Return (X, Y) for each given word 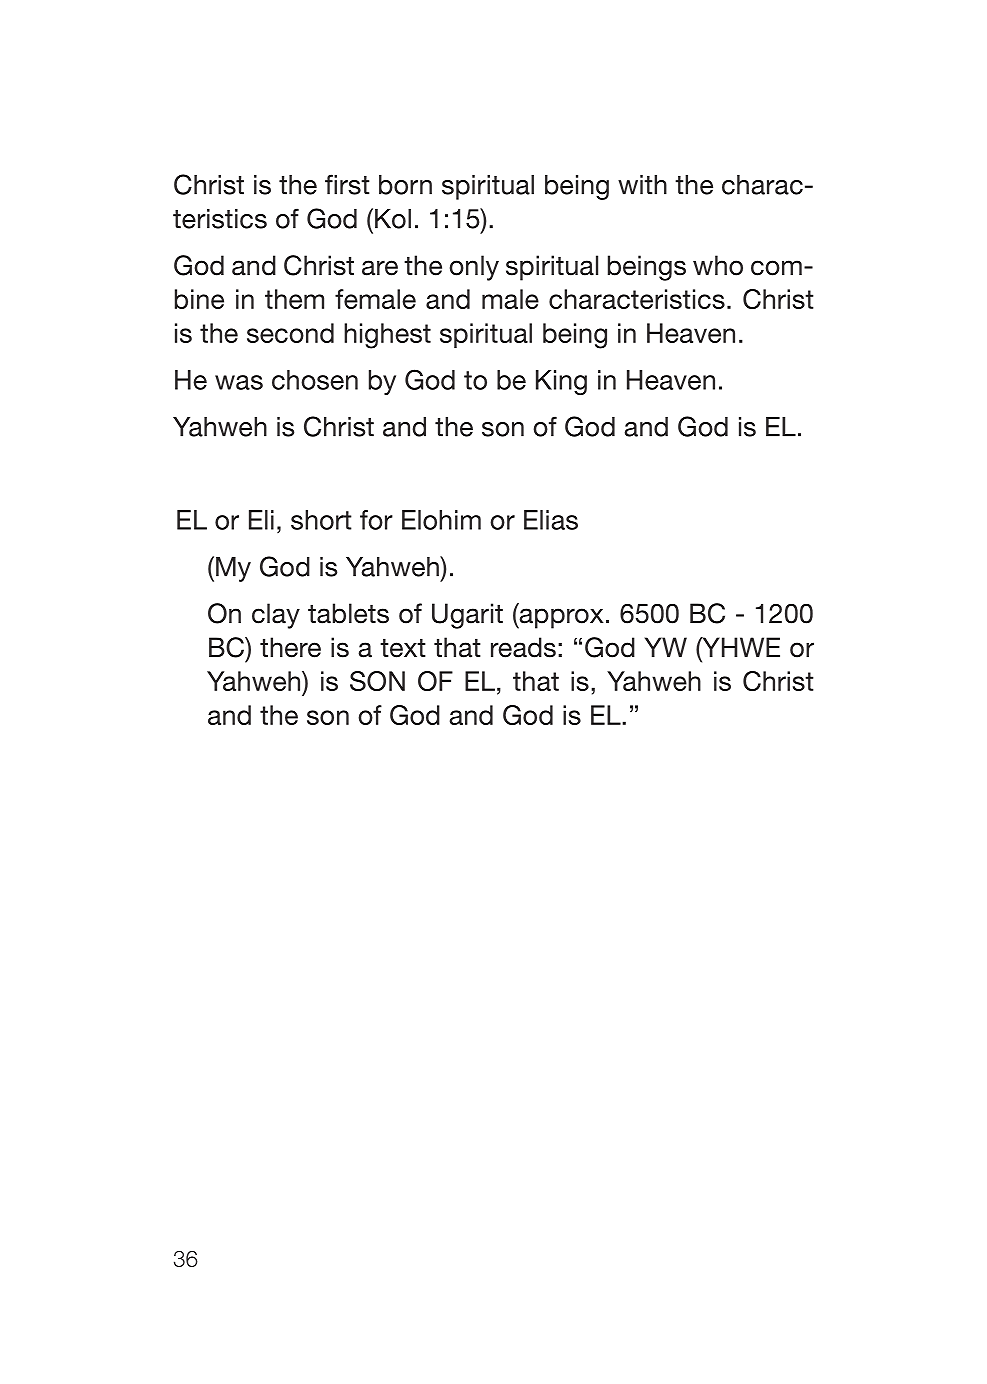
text (403, 648)
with (642, 185)
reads (523, 647)
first (347, 184)
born (405, 185)
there (290, 647)
